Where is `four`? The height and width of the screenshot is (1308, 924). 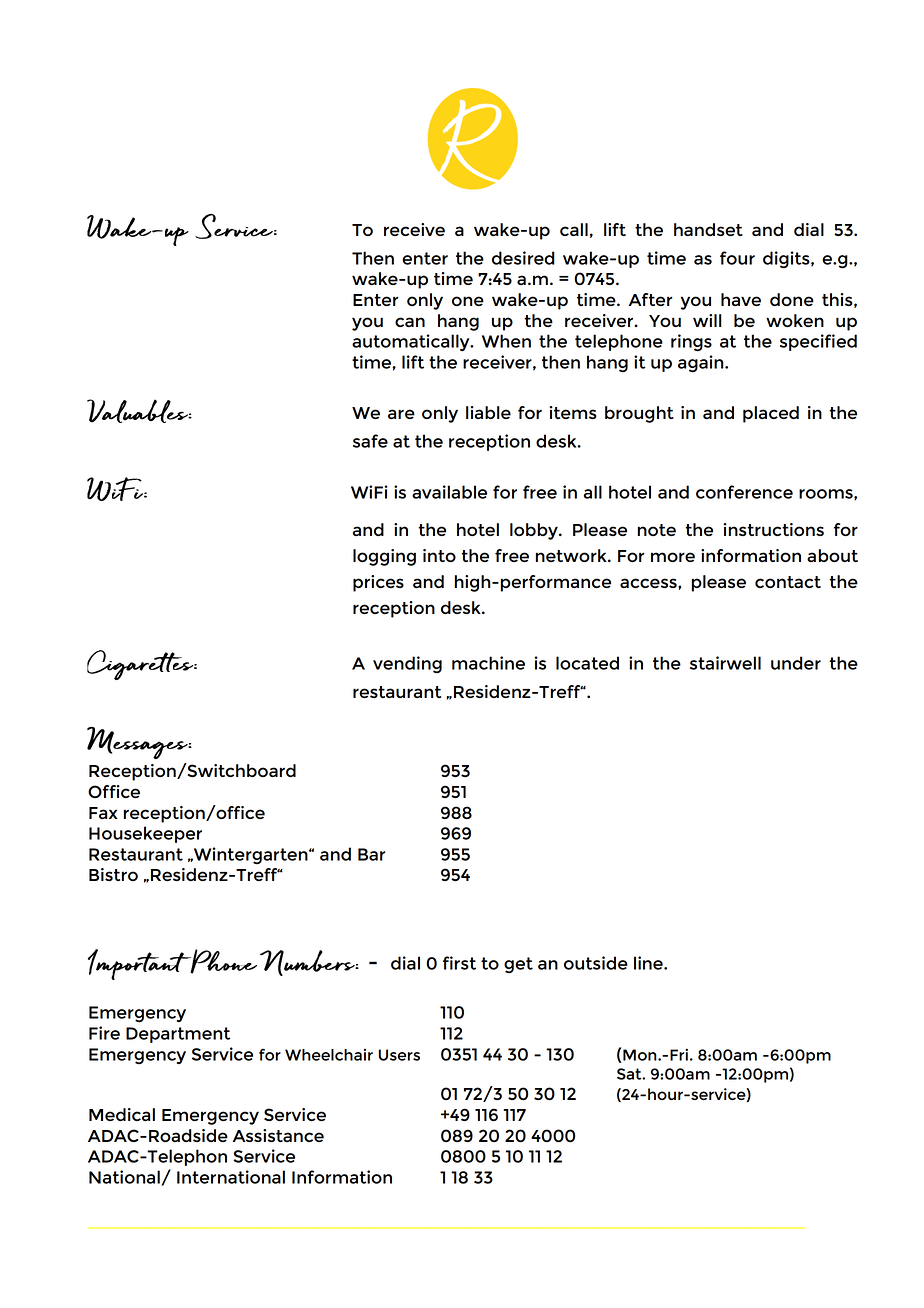 four is located at coordinates (737, 258).
